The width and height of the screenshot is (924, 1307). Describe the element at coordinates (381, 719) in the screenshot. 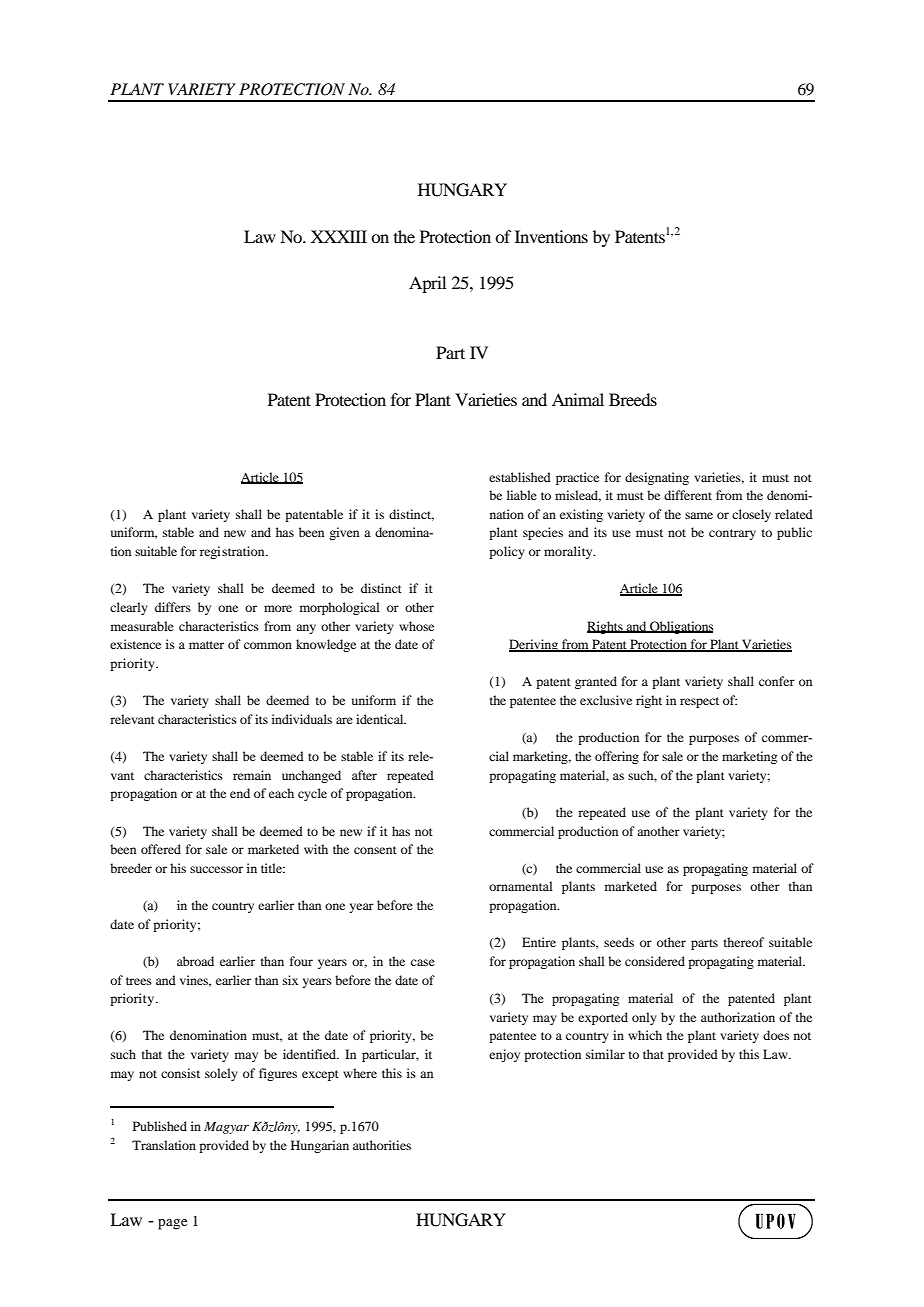

I see `identical` at that location.
